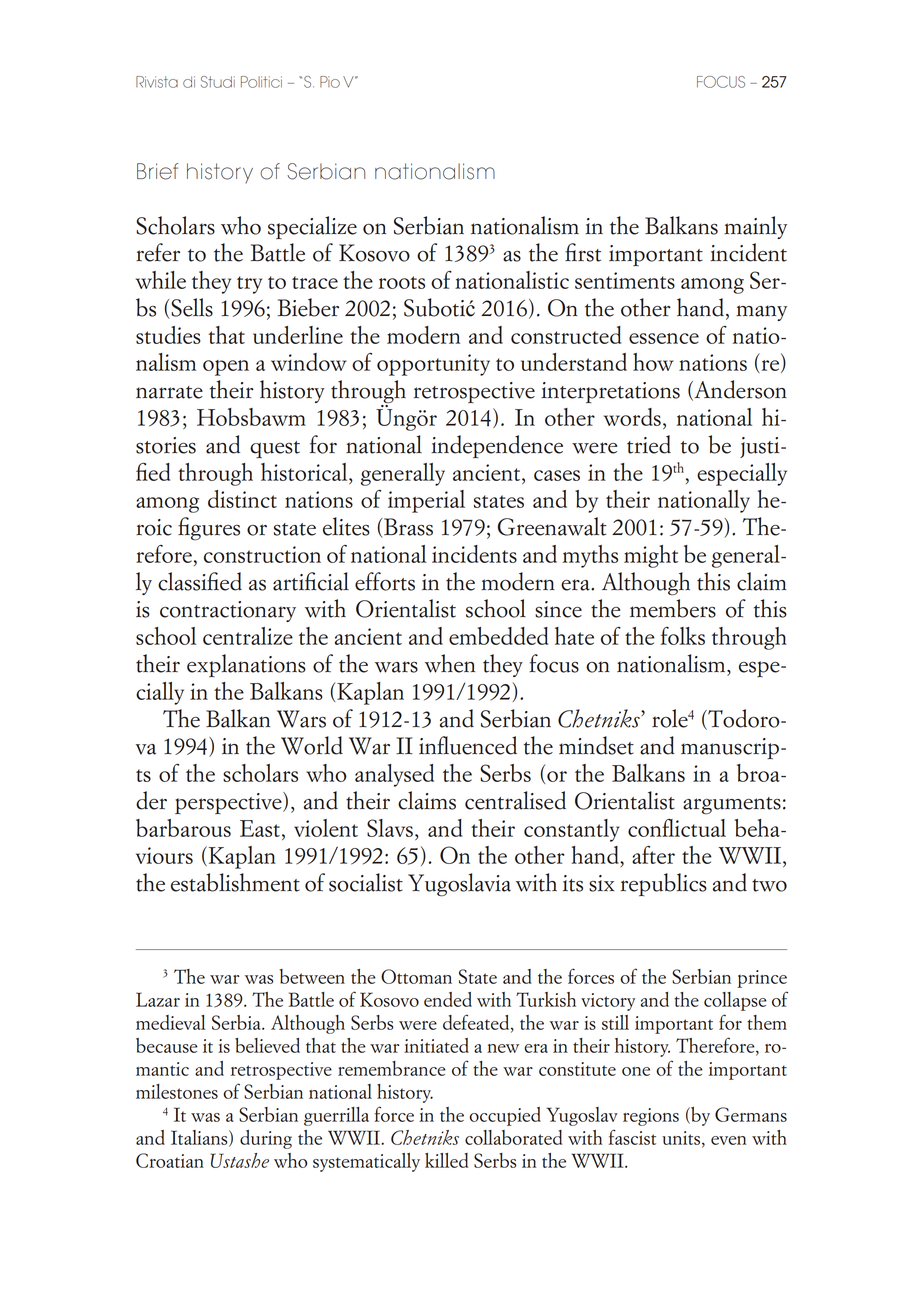 The image size is (923, 1303). What do you see at coordinates (330, 82) in the screenshot?
I see `Pio` at bounding box center [330, 82].
